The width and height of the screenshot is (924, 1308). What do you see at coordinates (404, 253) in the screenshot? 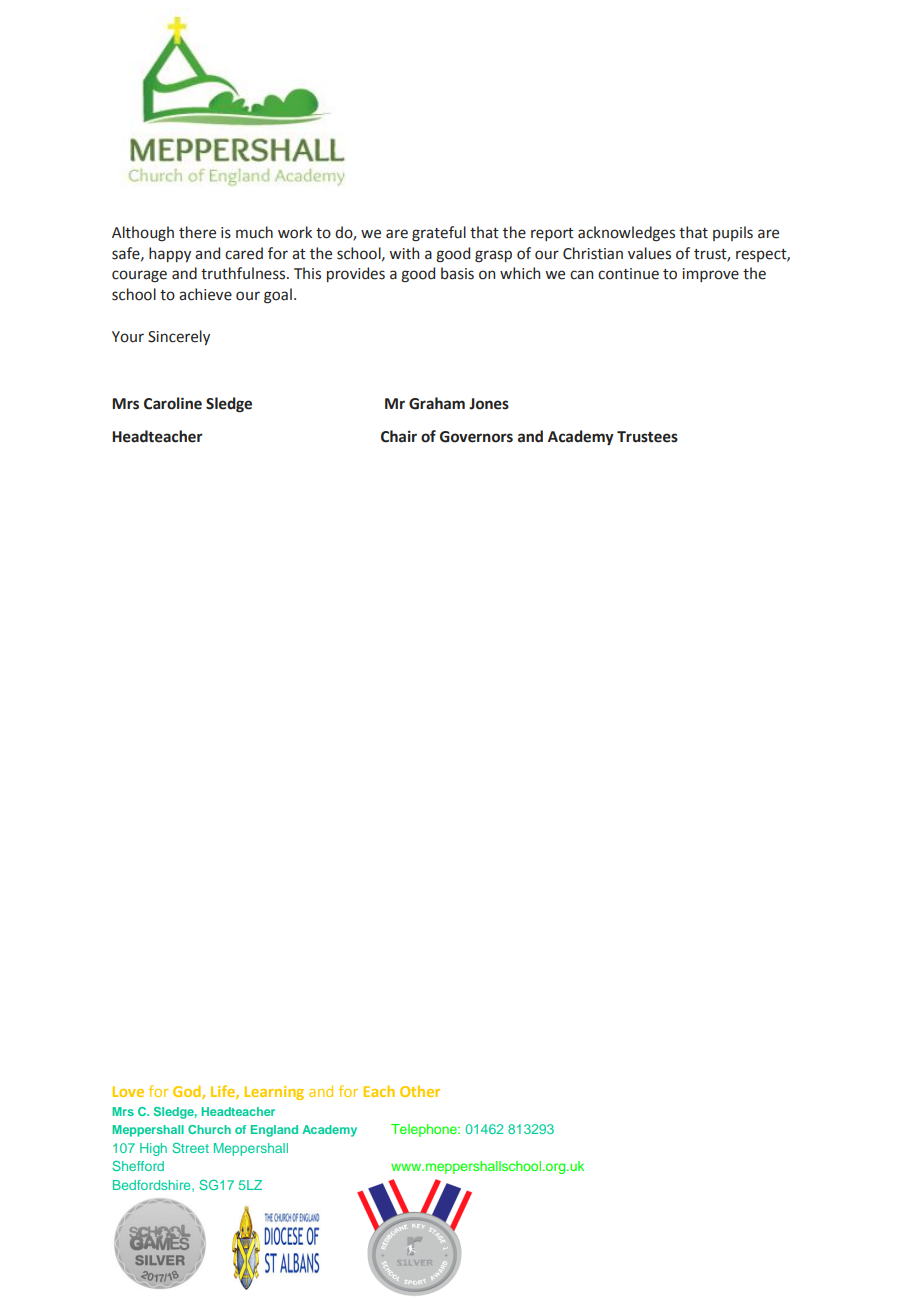
I see `with` at bounding box center [404, 253].
